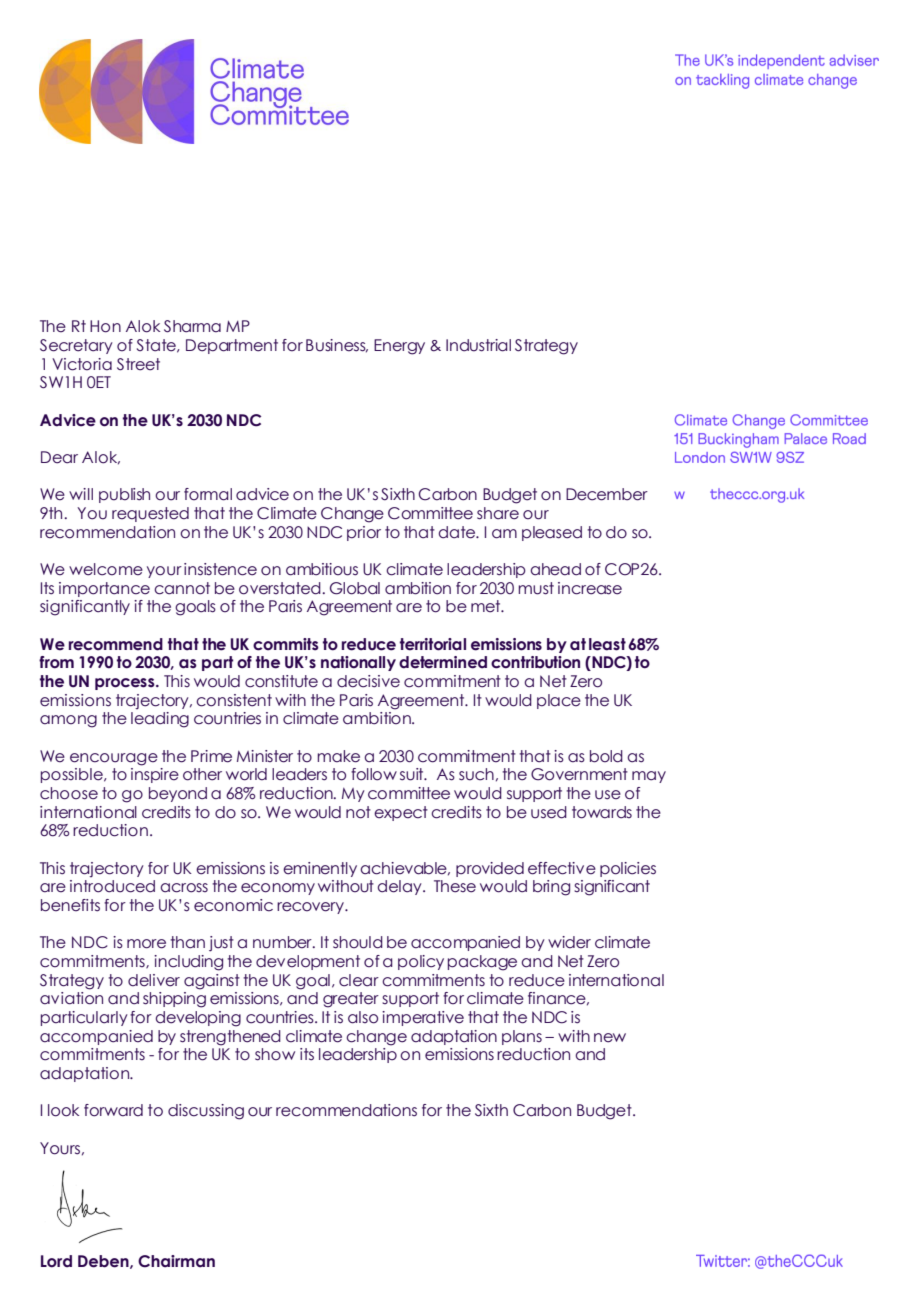  Describe the element at coordinates (590, 588) in the screenshot. I see `increase` at that location.
